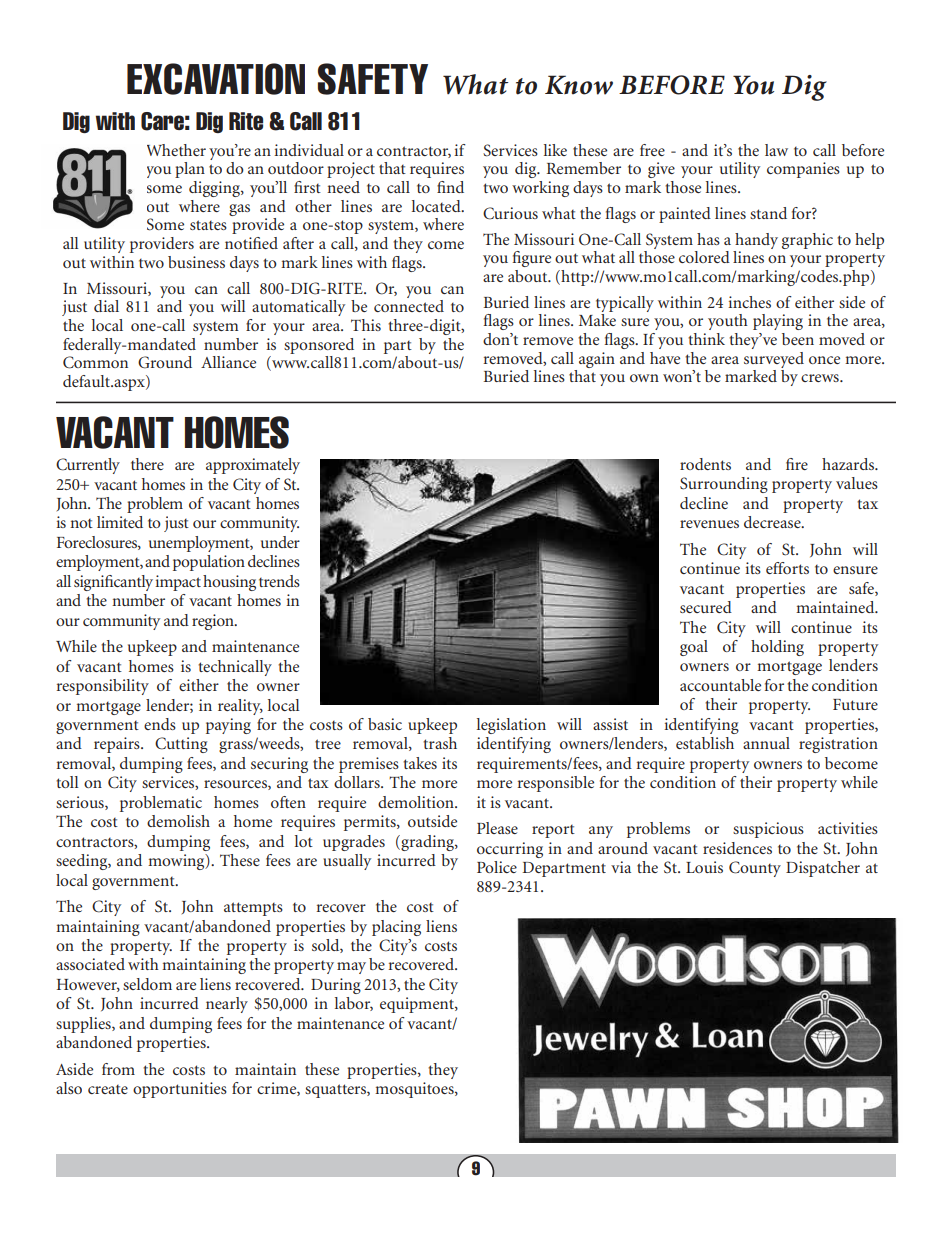  Describe the element at coordinates (409, 306) in the page. I see `connected` at that location.
